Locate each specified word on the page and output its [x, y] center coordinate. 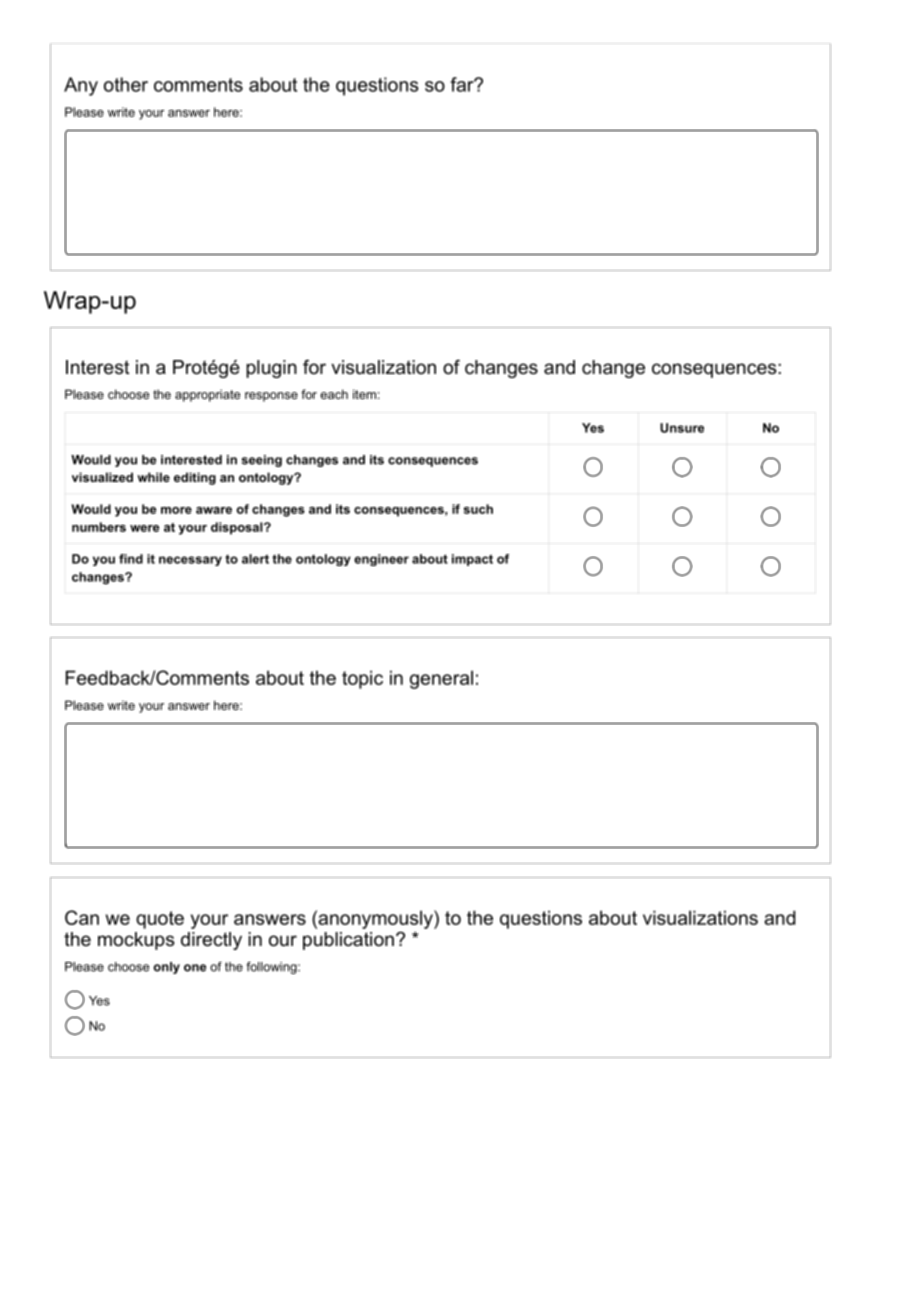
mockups [136, 941]
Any [81, 86]
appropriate [207, 395]
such [478, 509]
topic [362, 679]
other [126, 84]
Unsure [682, 428]
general [441, 679]
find [131, 559]
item [364, 394]
